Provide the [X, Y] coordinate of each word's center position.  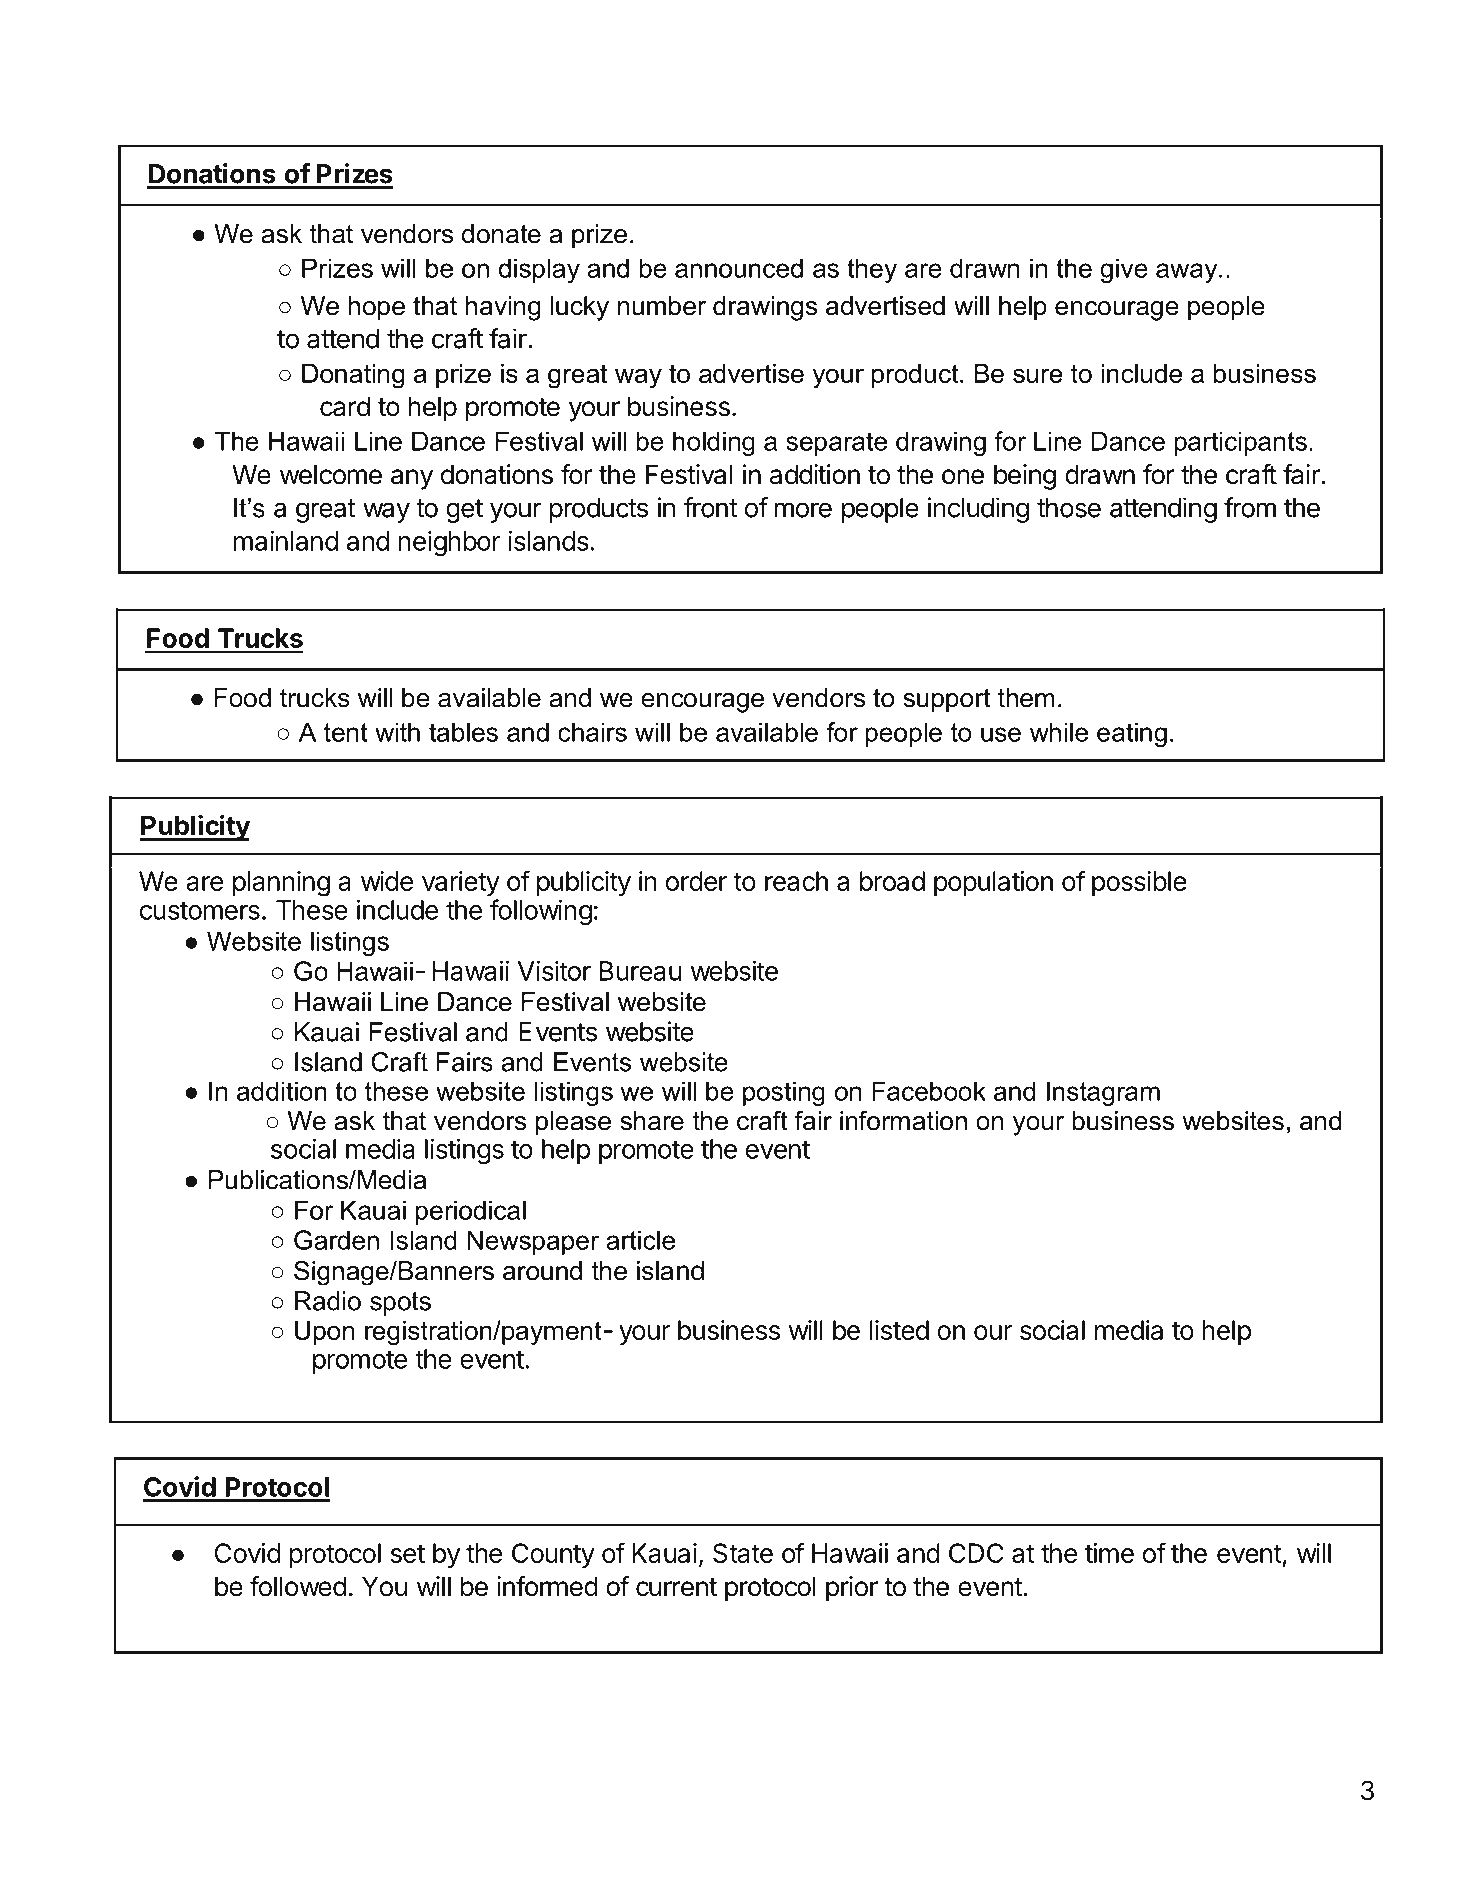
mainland [285, 540]
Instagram [1103, 1093]
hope [376, 308]
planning [281, 883]
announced [739, 268]
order [696, 881]
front [711, 507]
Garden [336, 1240]
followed [298, 1586]
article [640, 1240]
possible [1139, 883]
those [1069, 508]
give [1124, 270]
